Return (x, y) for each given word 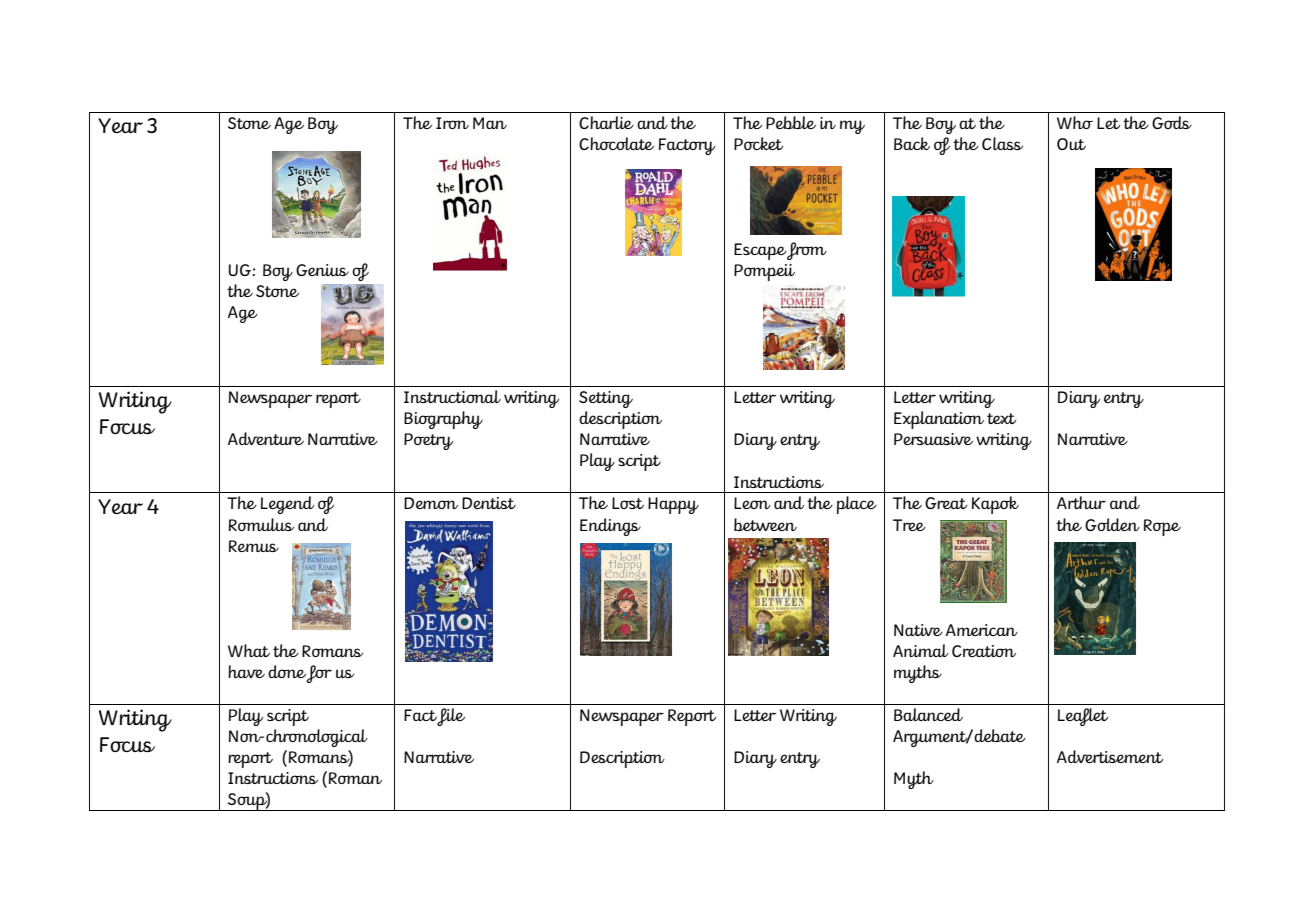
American (982, 630)
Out (1071, 144)
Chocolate (616, 143)
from (806, 251)
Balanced (928, 714)
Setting (606, 399)
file (451, 717)
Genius (322, 270)
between (765, 524)
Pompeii (764, 272)
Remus (254, 546)
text (1001, 418)
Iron (452, 123)
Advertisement (1110, 756)
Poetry (428, 441)
